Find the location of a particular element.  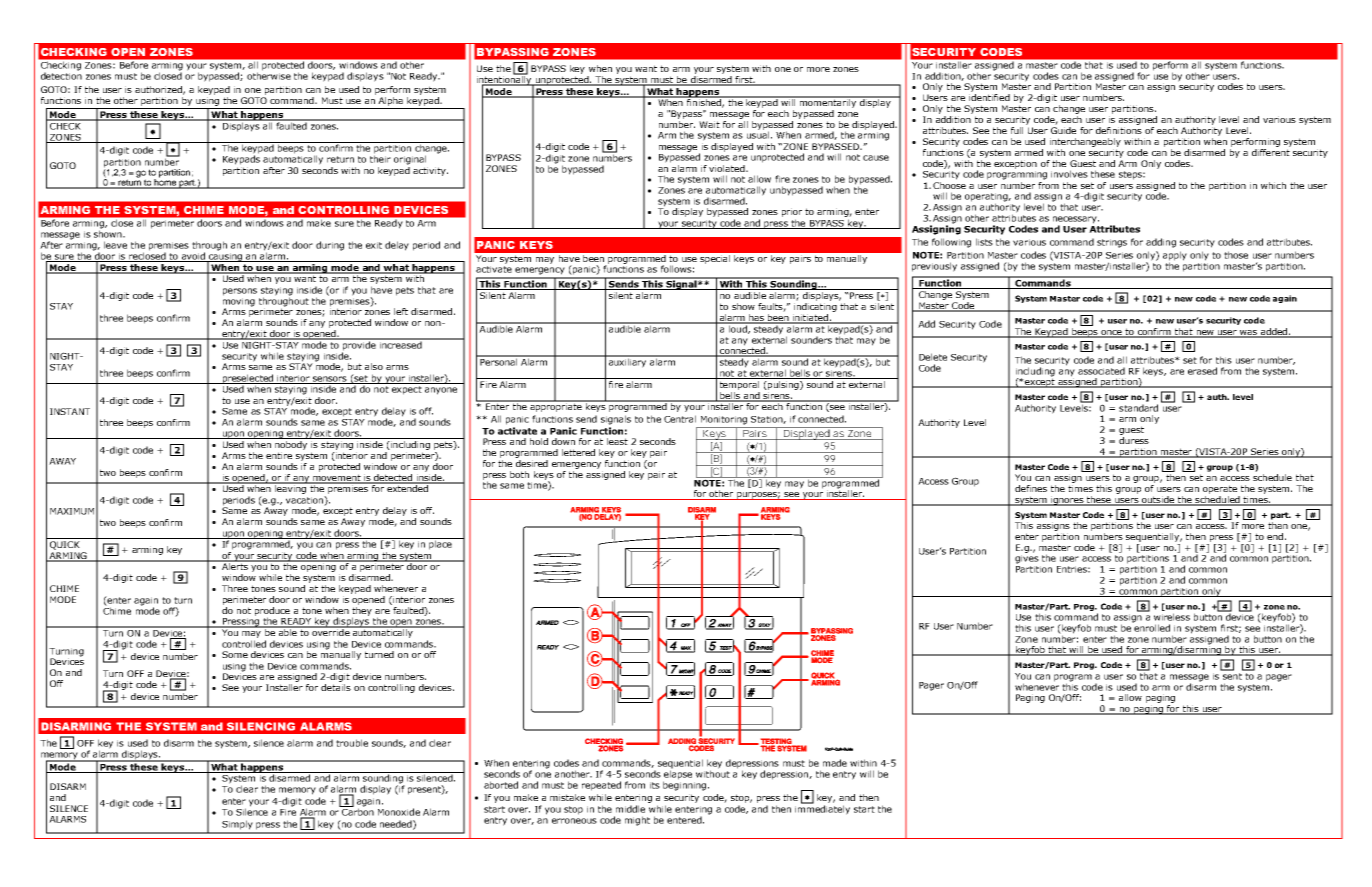

immediately is located at coordinates (822, 809).
